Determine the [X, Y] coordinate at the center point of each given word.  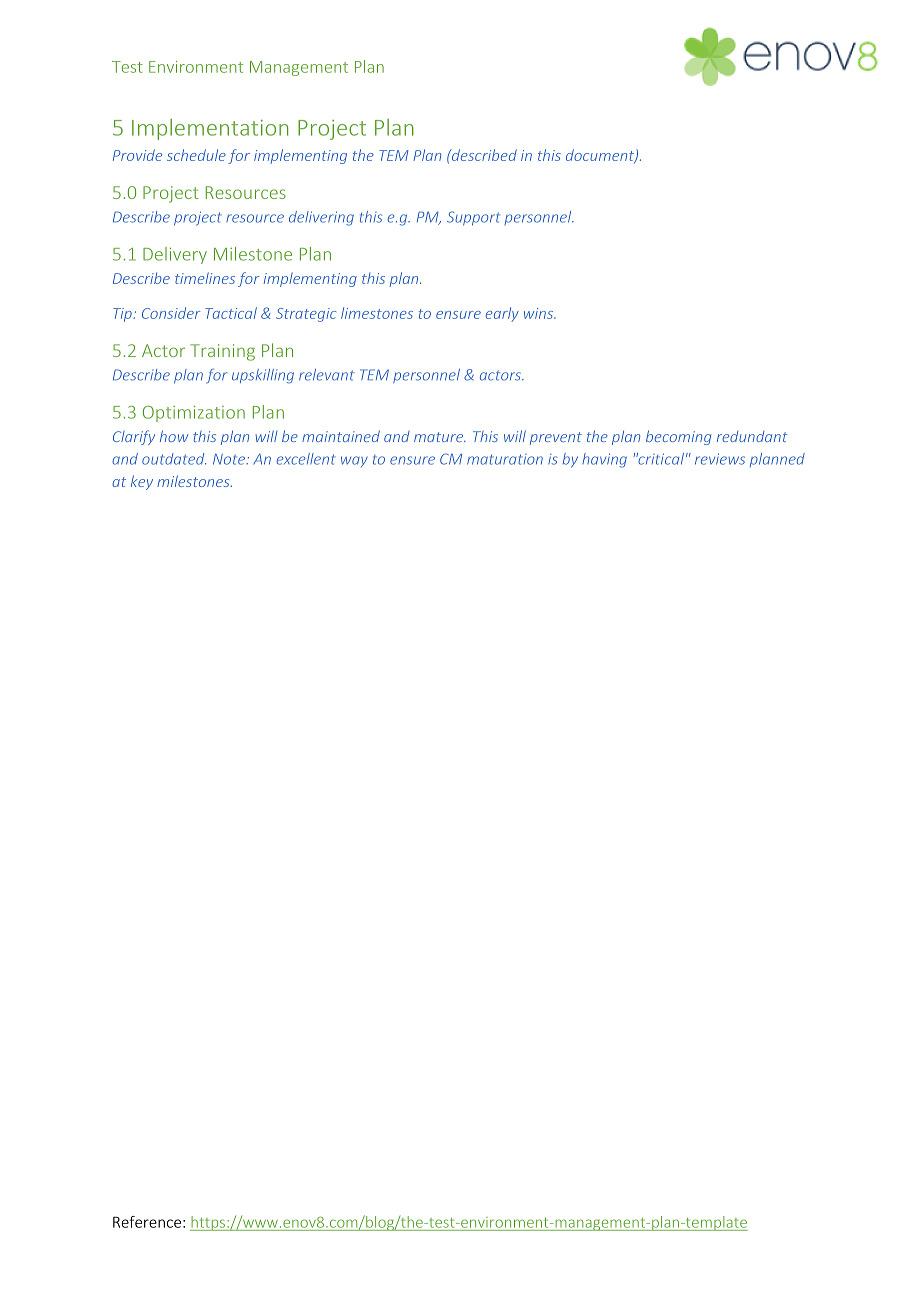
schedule [196, 155]
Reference [147, 1222]
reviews [720, 459]
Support [473, 218]
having [604, 460]
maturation [505, 459]
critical [660, 459]
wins [539, 313]
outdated [174, 459]
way [354, 461]
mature [440, 437]
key [142, 482]
